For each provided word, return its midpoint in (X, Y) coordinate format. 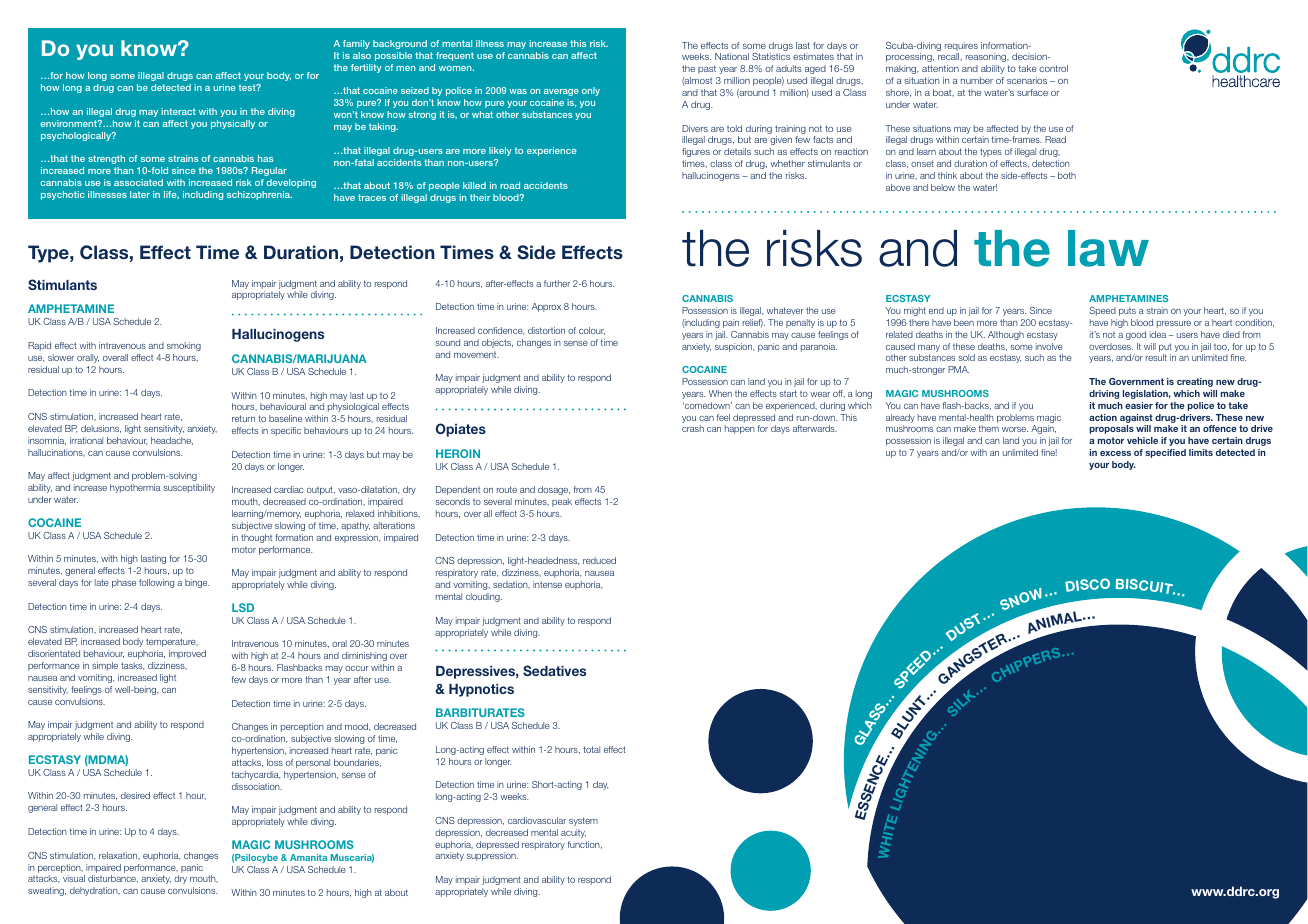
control (1053, 68)
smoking (184, 346)
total (591, 749)
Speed (1102, 311)
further (557, 283)
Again (1043, 429)
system (583, 821)
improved (187, 654)
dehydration (95, 891)
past (707, 69)
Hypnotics (481, 690)
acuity (573, 833)
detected (171, 87)
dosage (554, 490)
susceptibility (189, 488)
